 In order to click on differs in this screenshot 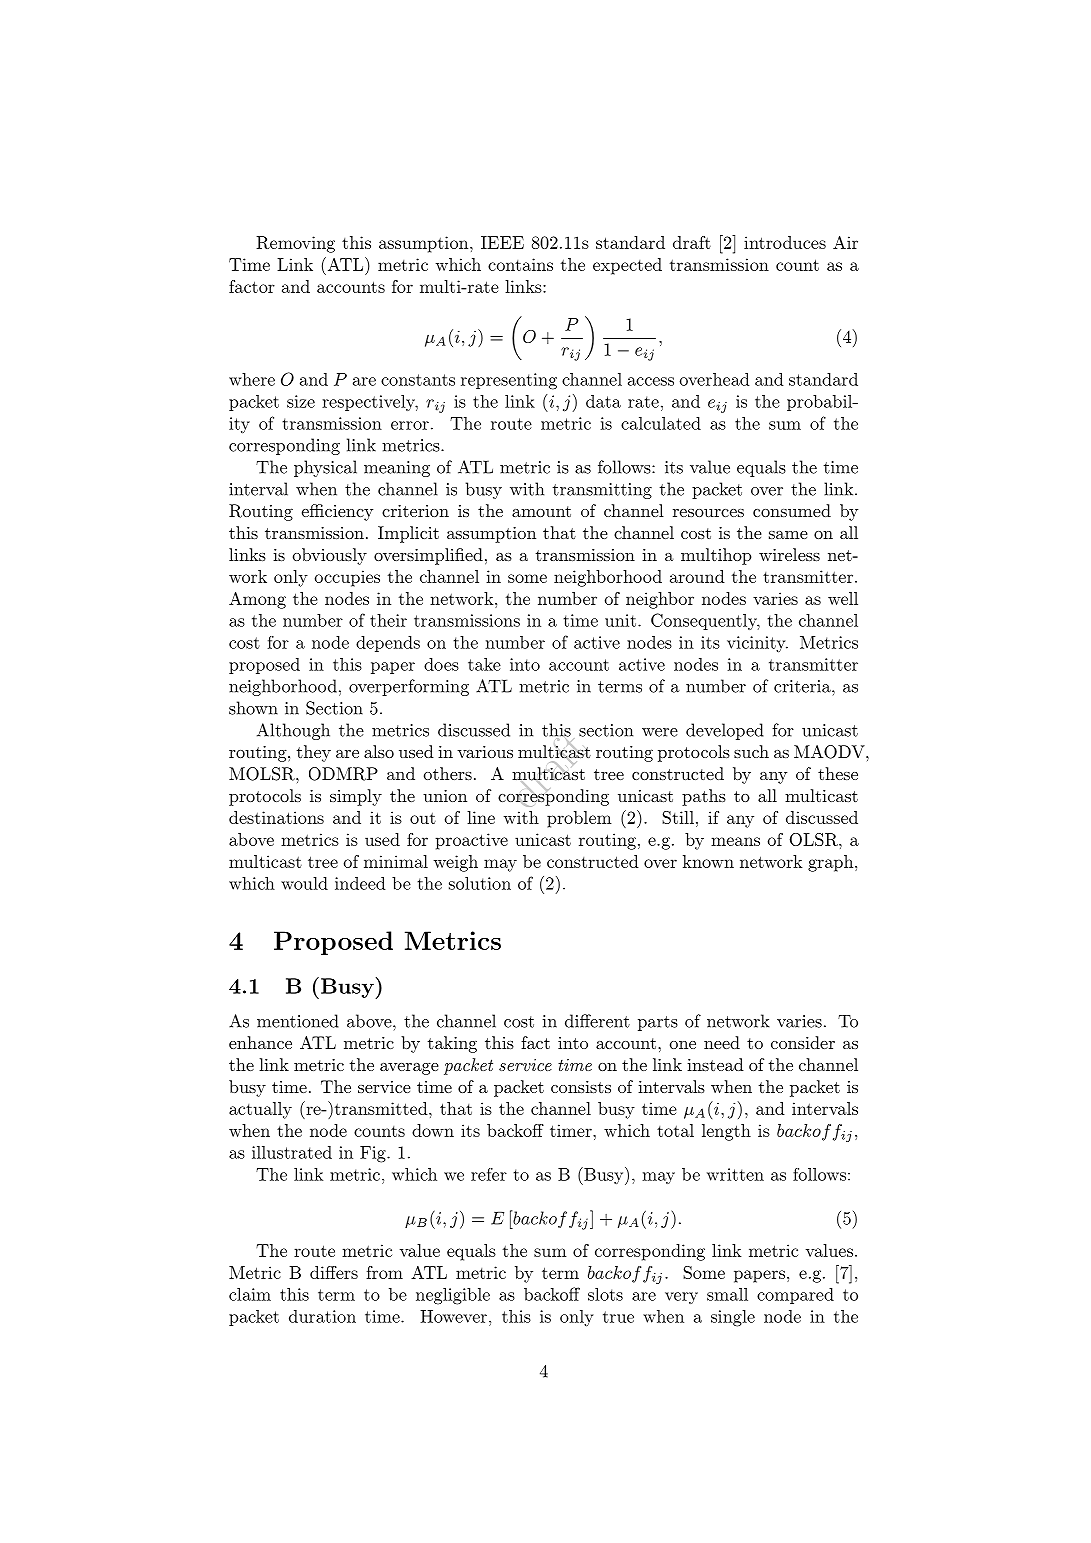, I will do `click(334, 1272)`.
